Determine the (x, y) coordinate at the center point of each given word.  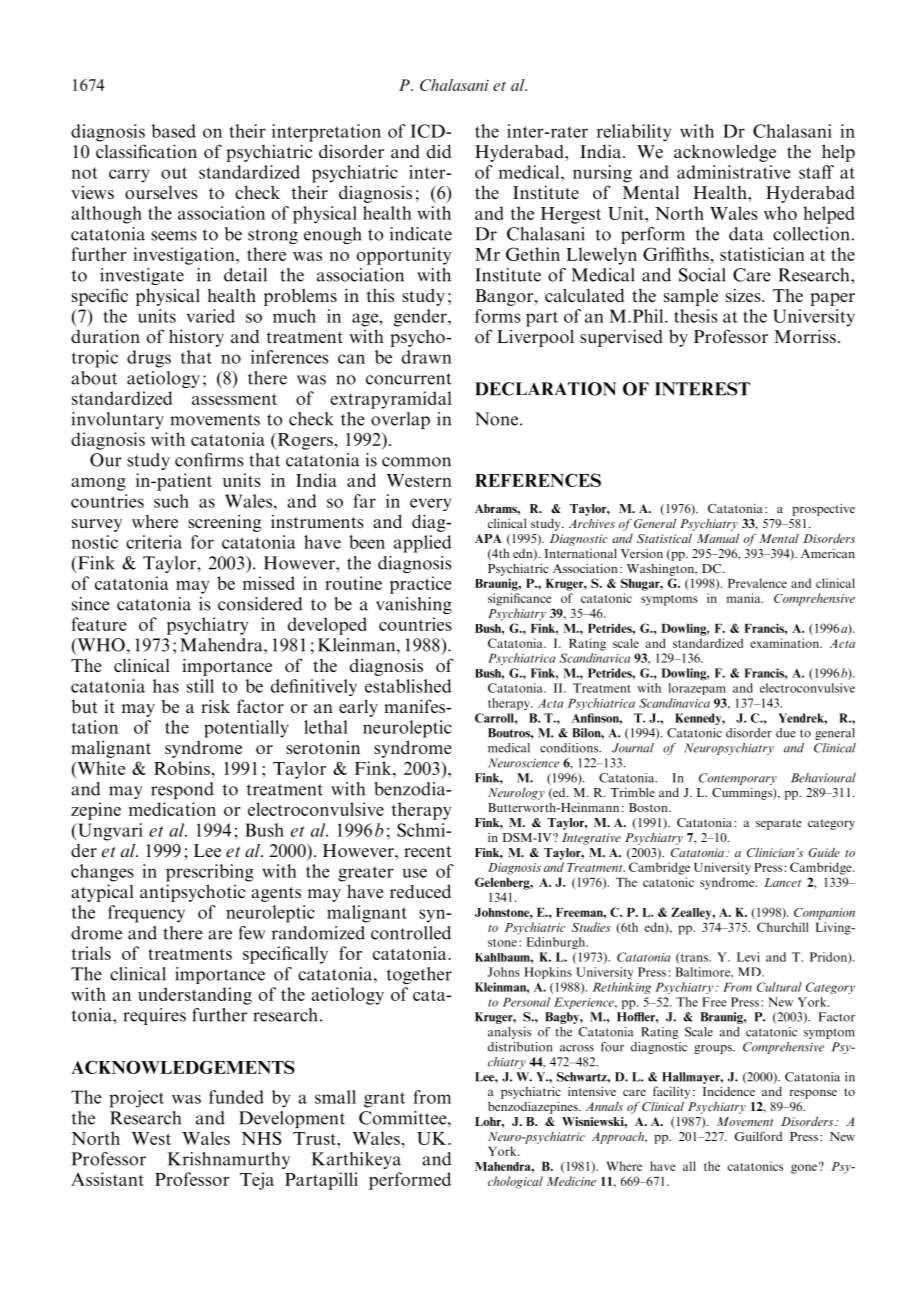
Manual (718, 538)
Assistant (107, 1179)
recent (428, 851)
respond (182, 790)
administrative (734, 172)
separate (779, 824)
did (439, 151)
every (430, 504)
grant (384, 1100)
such (171, 501)
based (174, 131)
